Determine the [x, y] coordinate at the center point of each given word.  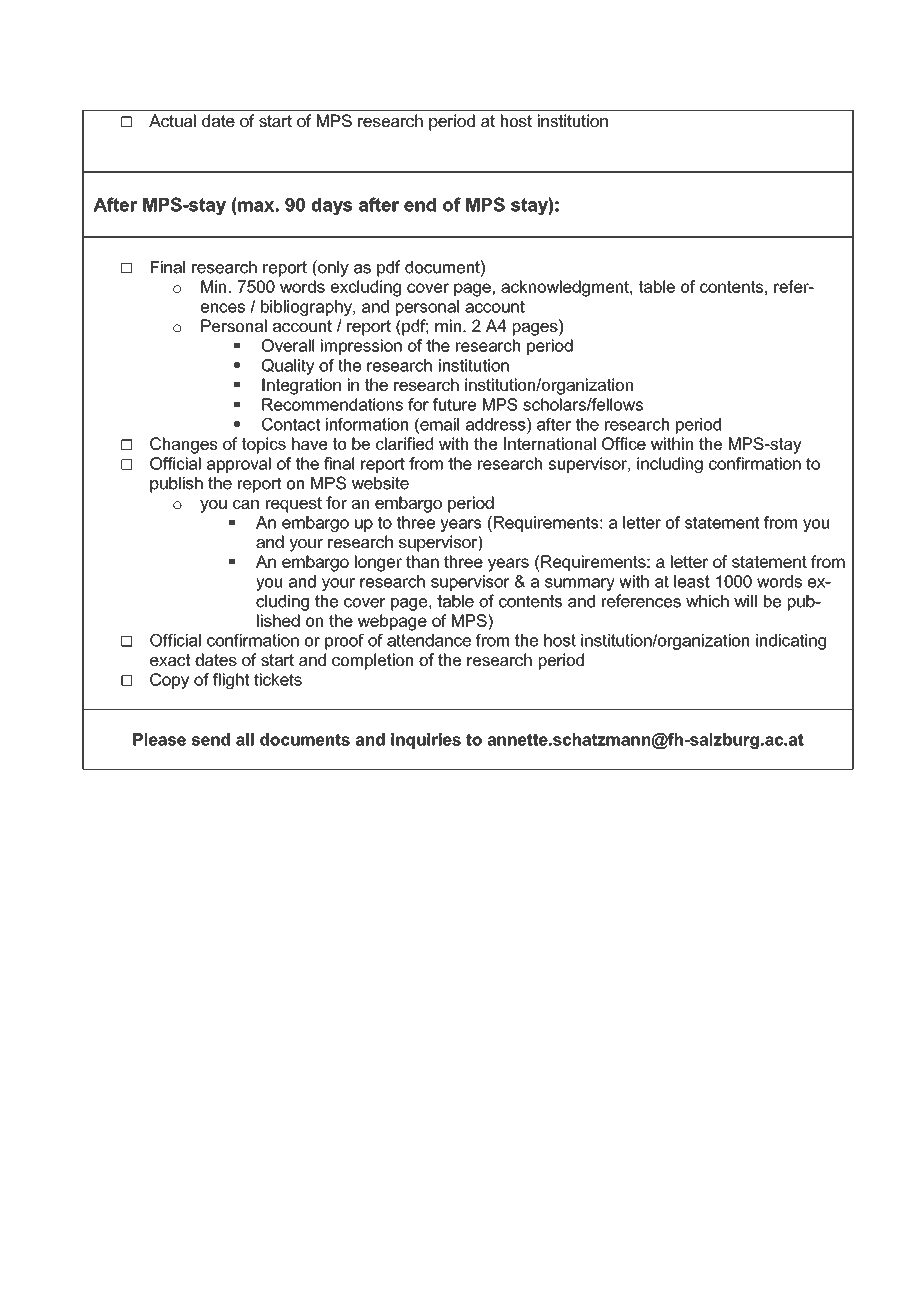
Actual [172, 120]
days [332, 206]
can [246, 504]
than [422, 561]
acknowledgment [566, 288]
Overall [288, 345]
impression [361, 347]
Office [624, 443]
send [210, 739]
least [692, 581]
